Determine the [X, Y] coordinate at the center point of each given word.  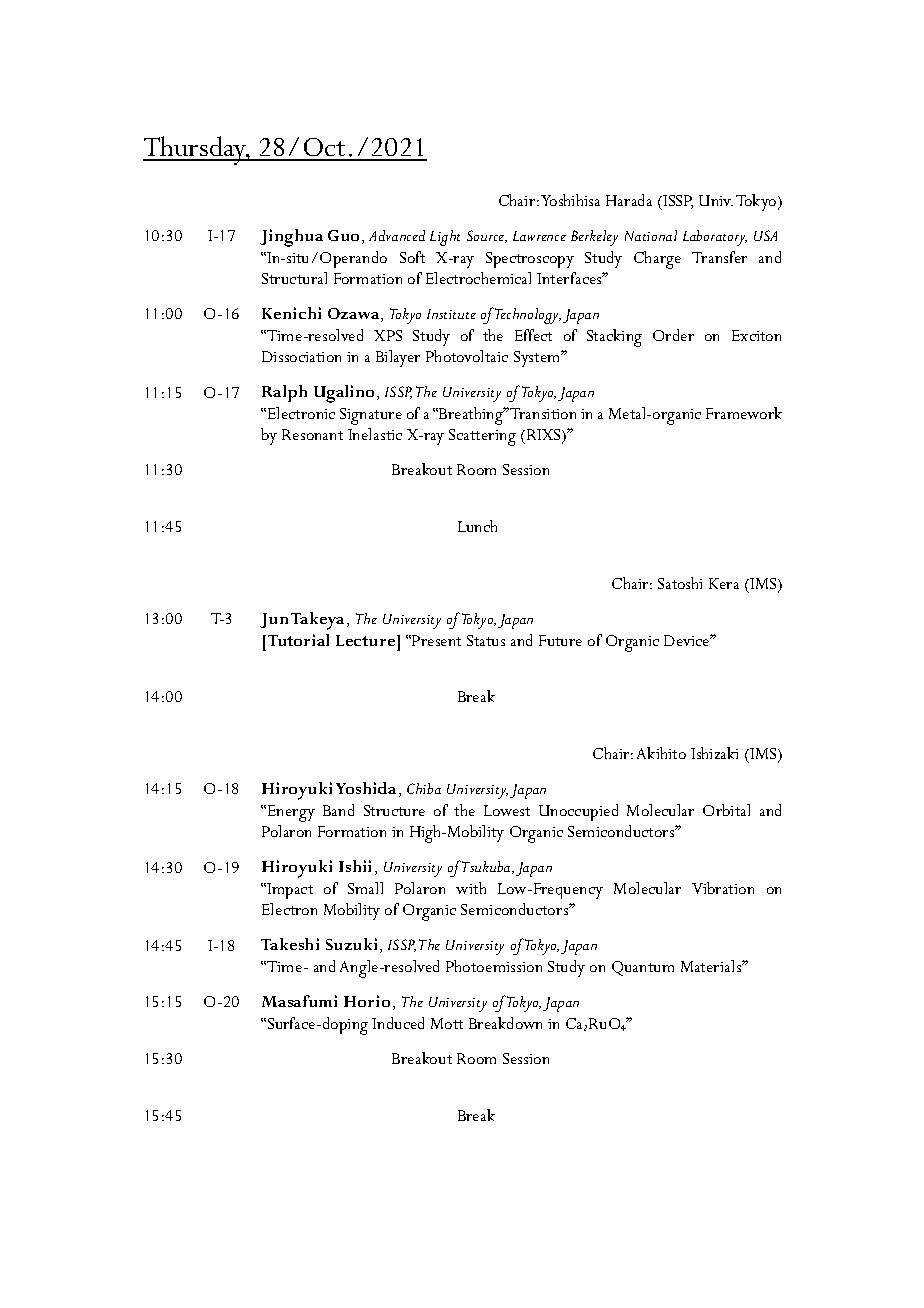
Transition [543, 413]
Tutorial [298, 640]
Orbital [726, 810]
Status [486, 640]
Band [338, 810]
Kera [724, 583]
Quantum [643, 968]
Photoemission [494, 966]
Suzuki [353, 945]
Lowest [507, 810]
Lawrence [539, 236]
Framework [744, 413]
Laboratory [715, 238]
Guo [345, 237]
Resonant [312, 434]
